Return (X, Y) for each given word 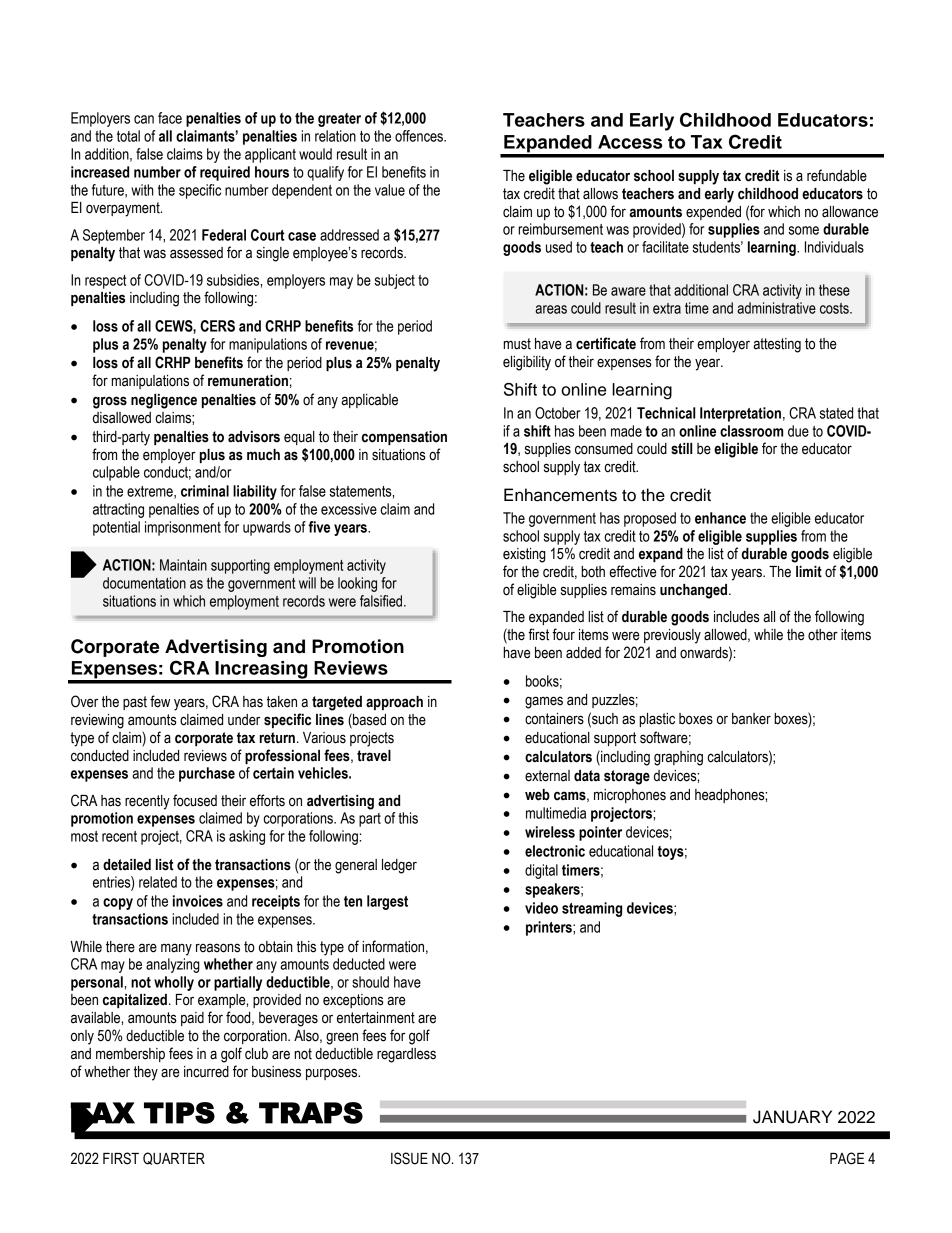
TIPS (179, 1113)
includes (737, 617)
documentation (144, 583)
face (170, 118)
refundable (837, 175)
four (563, 634)
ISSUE (409, 1158)
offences (420, 136)
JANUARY (792, 1117)
